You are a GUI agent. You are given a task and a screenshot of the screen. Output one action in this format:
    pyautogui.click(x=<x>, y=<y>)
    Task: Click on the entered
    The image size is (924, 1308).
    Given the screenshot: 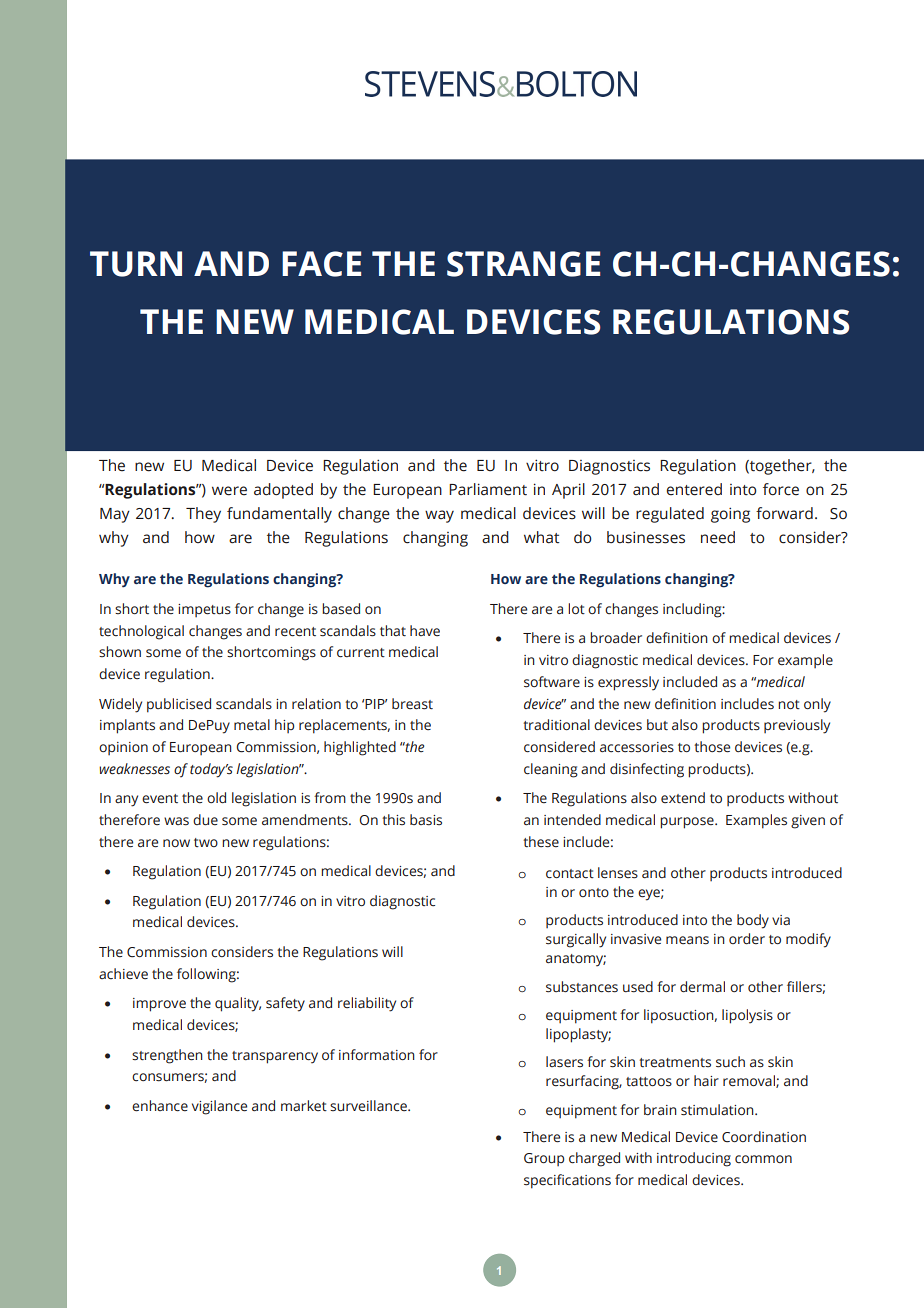 What is the action you would take?
    pyautogui.click(x=694, y=489)
